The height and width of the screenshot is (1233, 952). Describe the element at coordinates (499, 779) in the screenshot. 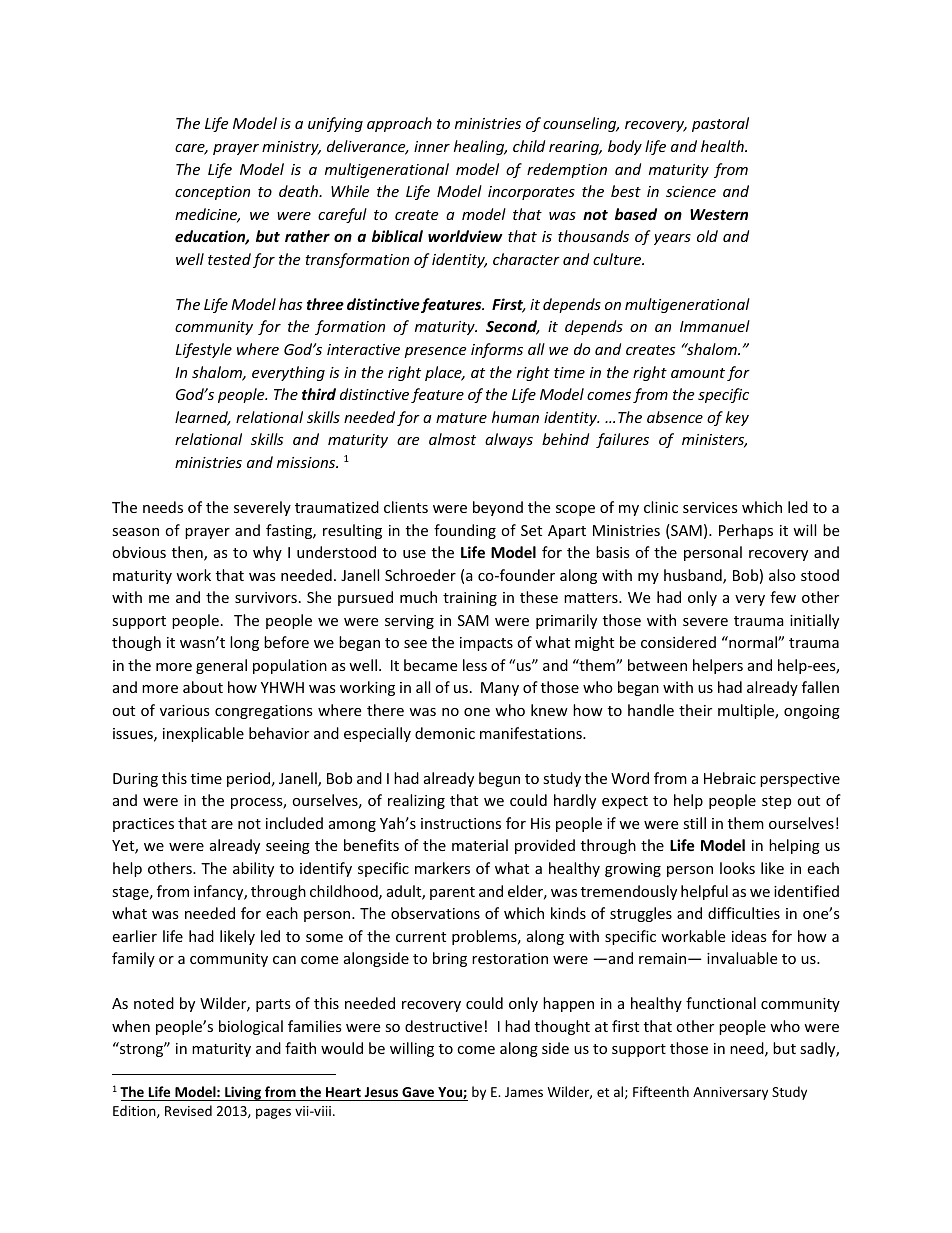

I see `begun` at that location.
